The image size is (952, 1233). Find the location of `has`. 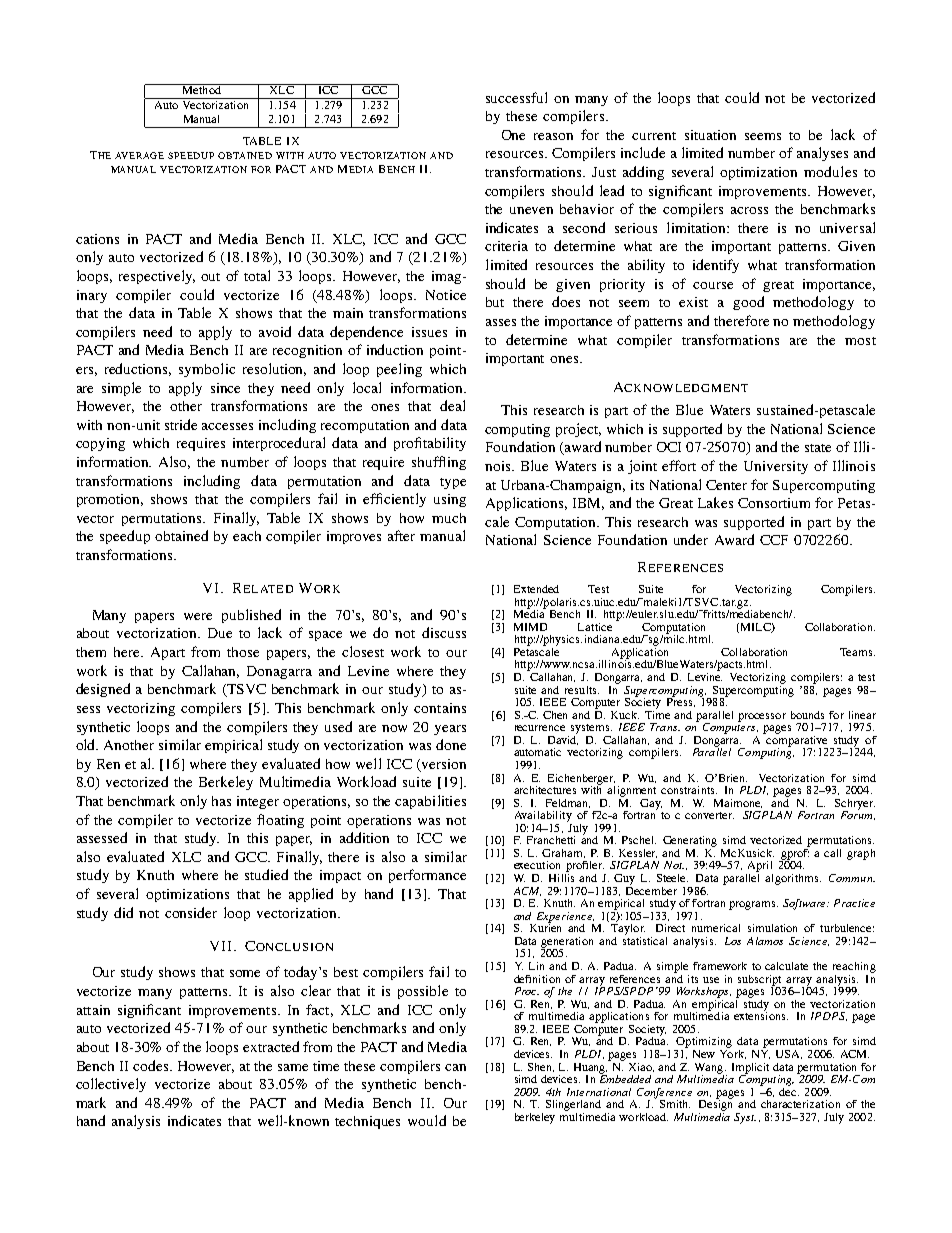

has is located at coordinates (221, 801).
